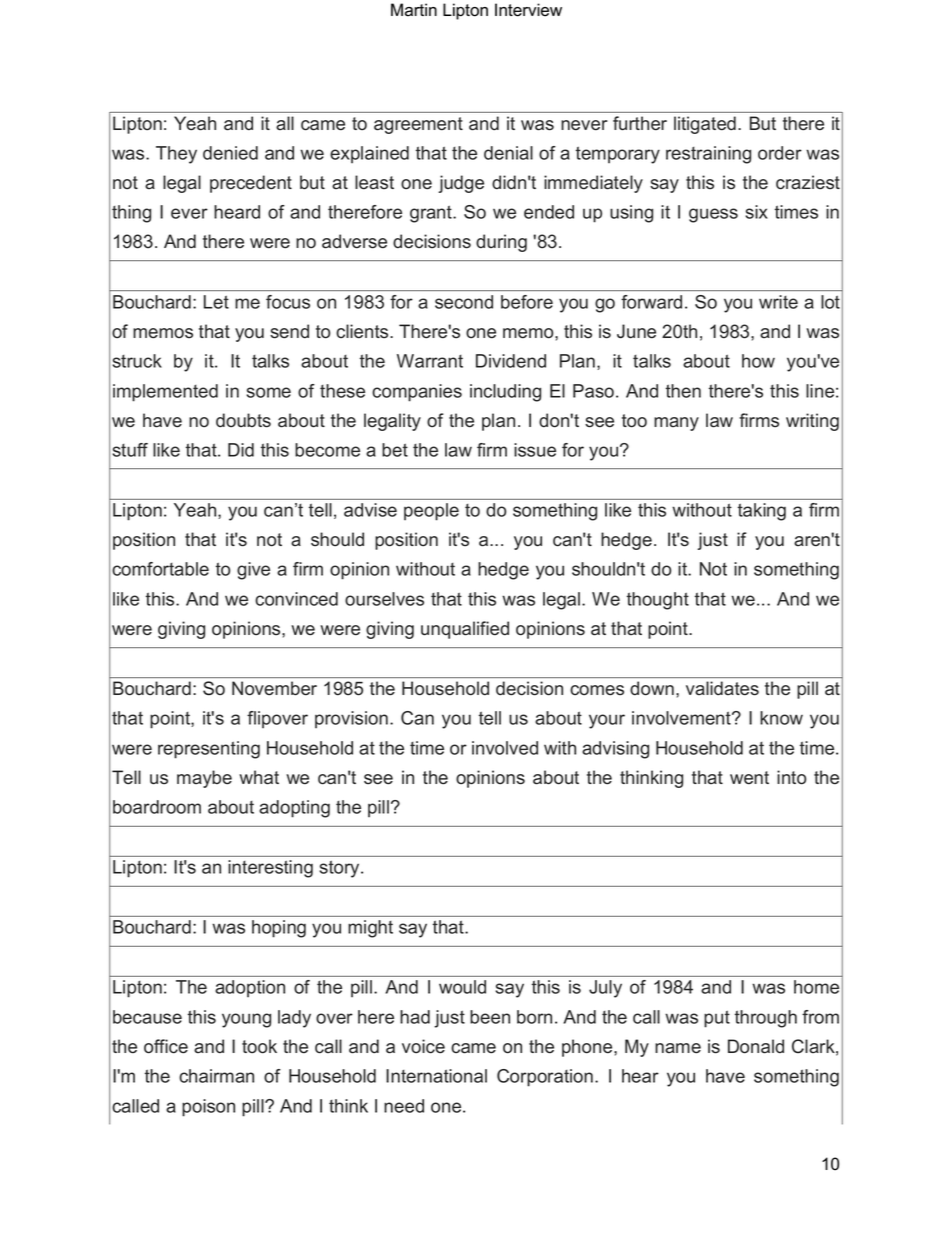 This screenshot has width=952, height=1233. I want to click on International, so click(436, 1076).
